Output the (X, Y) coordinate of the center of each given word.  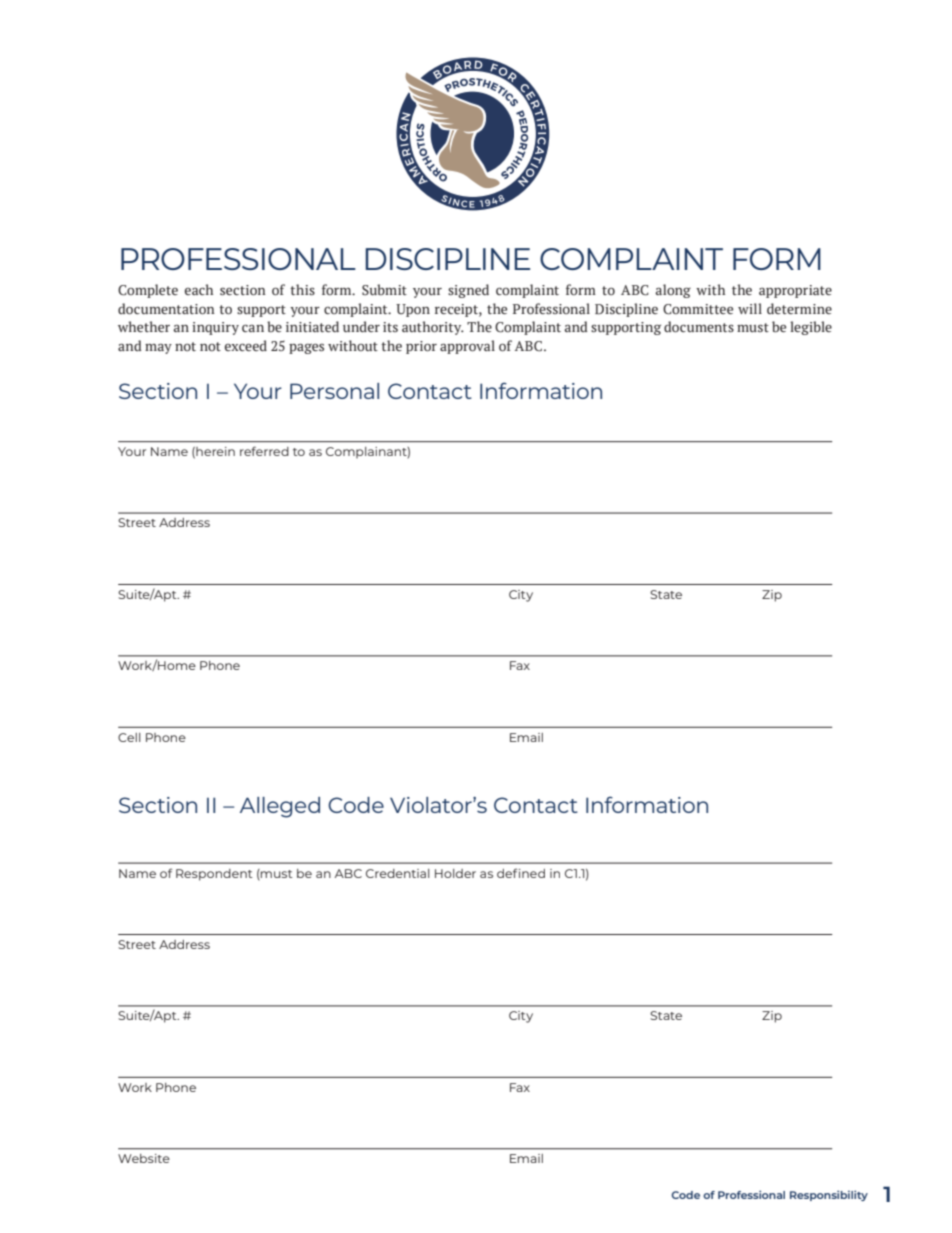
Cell (129, 737)
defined (521, 873)
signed (468, 291)
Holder (455, 873)
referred (264, 451)
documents (699, 327)
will (750, 308)
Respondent (214, 875)
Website (144, 1158)
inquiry (215, 328)
